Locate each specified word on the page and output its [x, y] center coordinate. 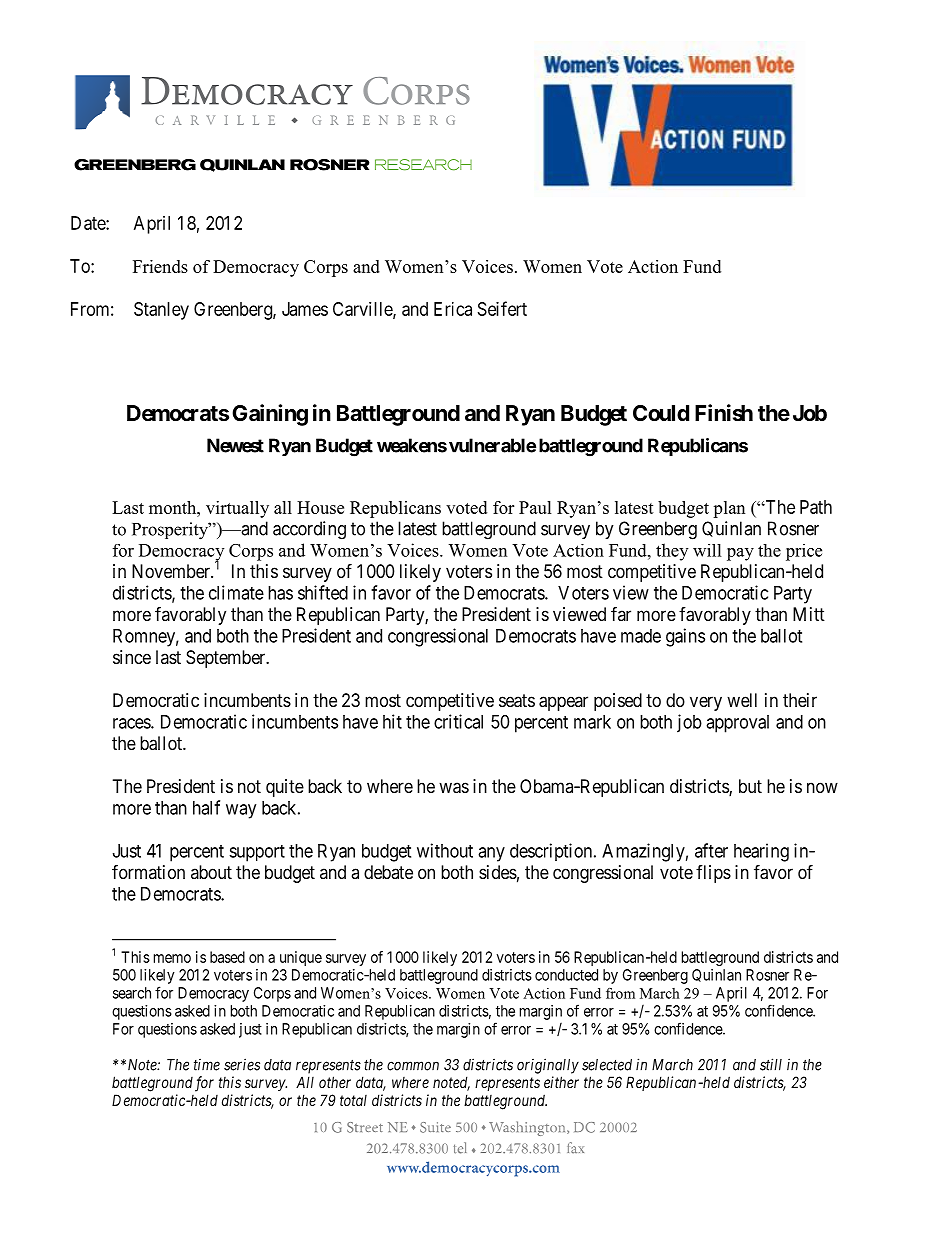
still [771, 1064]
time [207, 1065]
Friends [160, 266]
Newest [235, 445]
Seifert [502, 308]
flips [713, 874]
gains [685, 637]
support [257, 853]
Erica [453, 309]
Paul [535, 507]
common [413, 1066]
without [445, 850]
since [132, 657]
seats [517, 701]
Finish [724, 413]
